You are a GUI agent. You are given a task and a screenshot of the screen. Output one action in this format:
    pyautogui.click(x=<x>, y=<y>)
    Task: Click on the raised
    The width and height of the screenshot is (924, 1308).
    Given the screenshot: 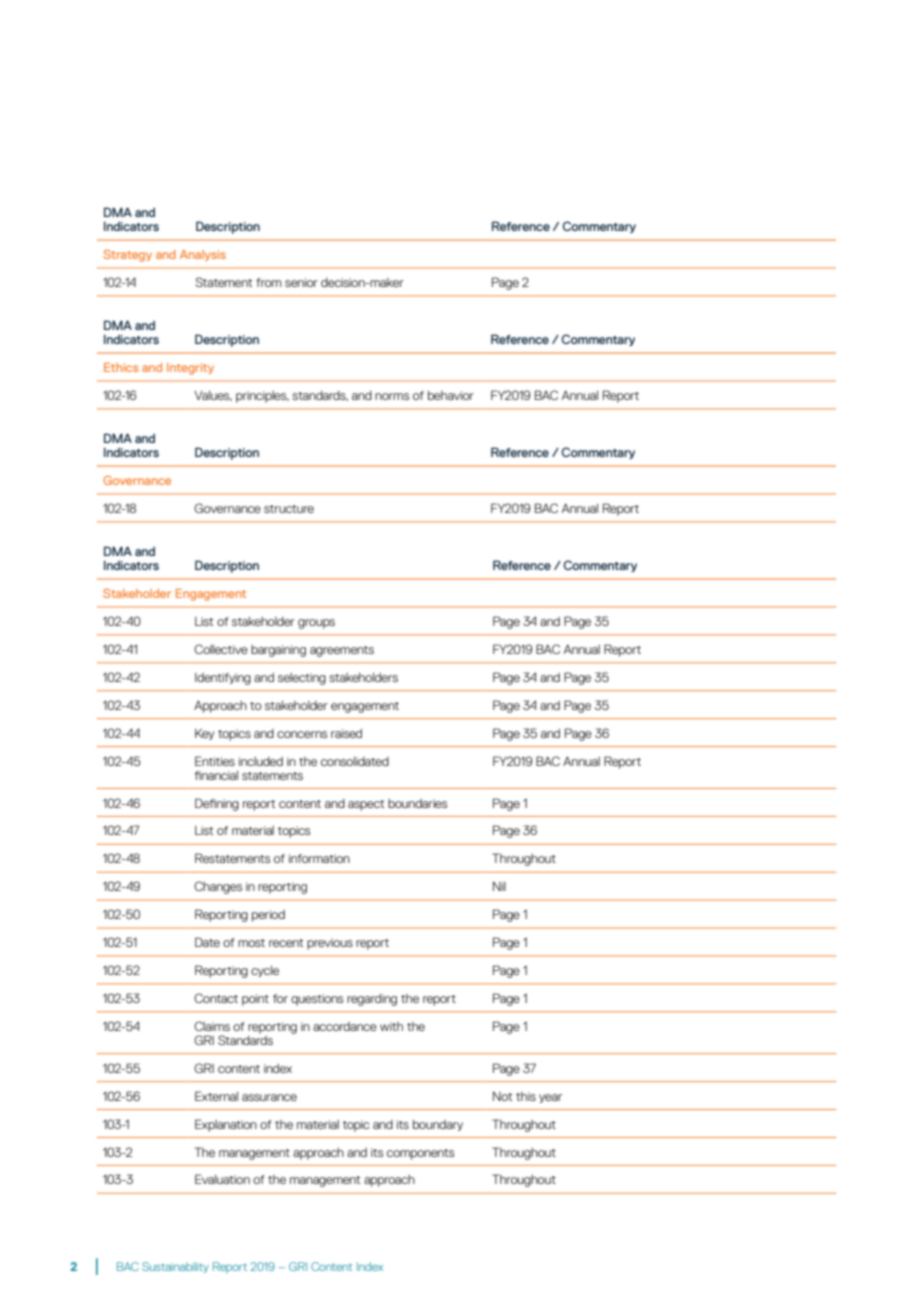 What is the action you would take?
    pyautogui.click(x=346, y=733)
